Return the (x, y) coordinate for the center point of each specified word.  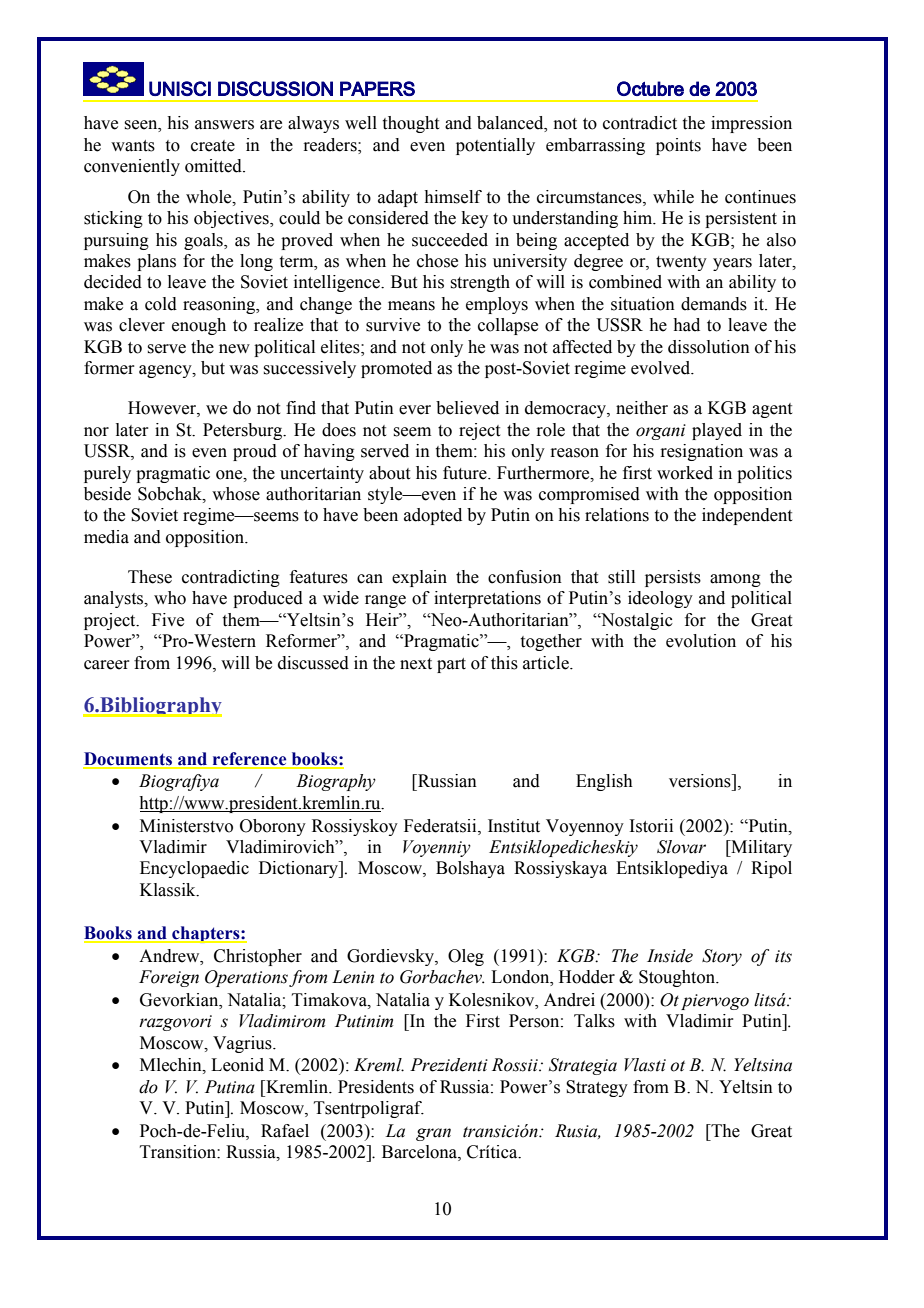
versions (701, 781)
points (678, 146)
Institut (514, 826)
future (466, 473)
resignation (701, 452)
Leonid (237, 1065)
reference (249, 758)
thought (411, 124)
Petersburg (244, 431)
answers (224, 125)
